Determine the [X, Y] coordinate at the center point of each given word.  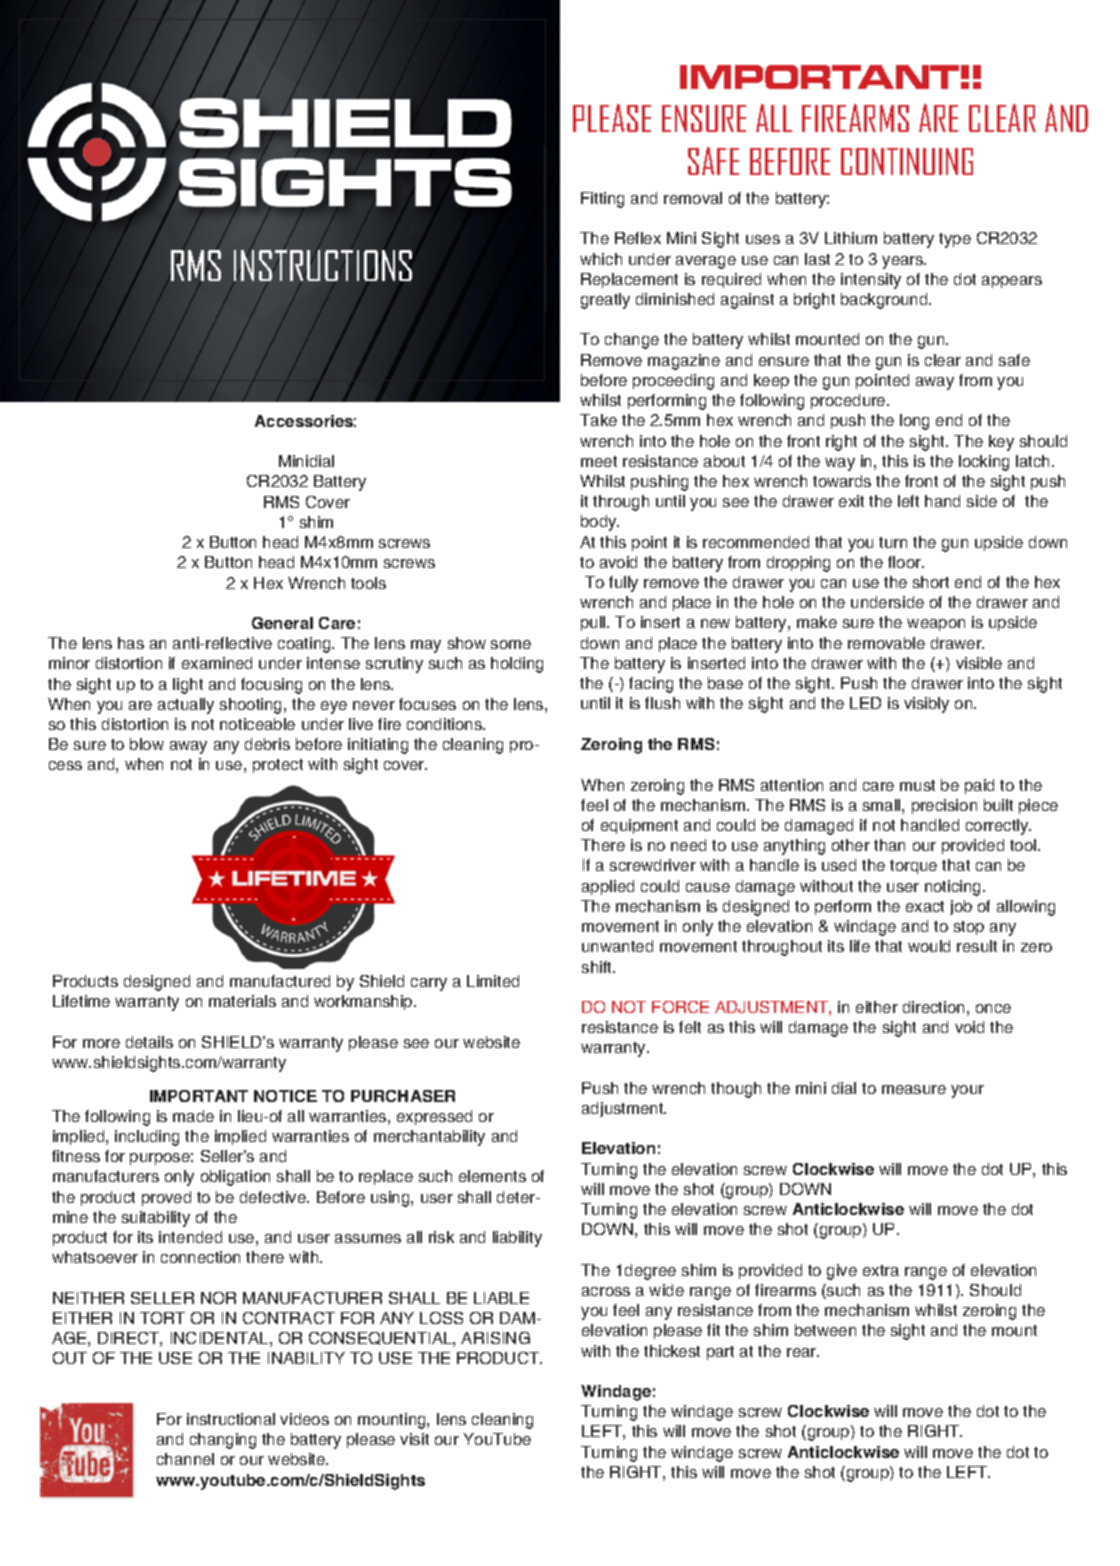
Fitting [602, 200]
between [825, 1330]
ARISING [495, 1338]
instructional [231, 1419]
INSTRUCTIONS [323, 265]
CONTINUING [907, 161]
